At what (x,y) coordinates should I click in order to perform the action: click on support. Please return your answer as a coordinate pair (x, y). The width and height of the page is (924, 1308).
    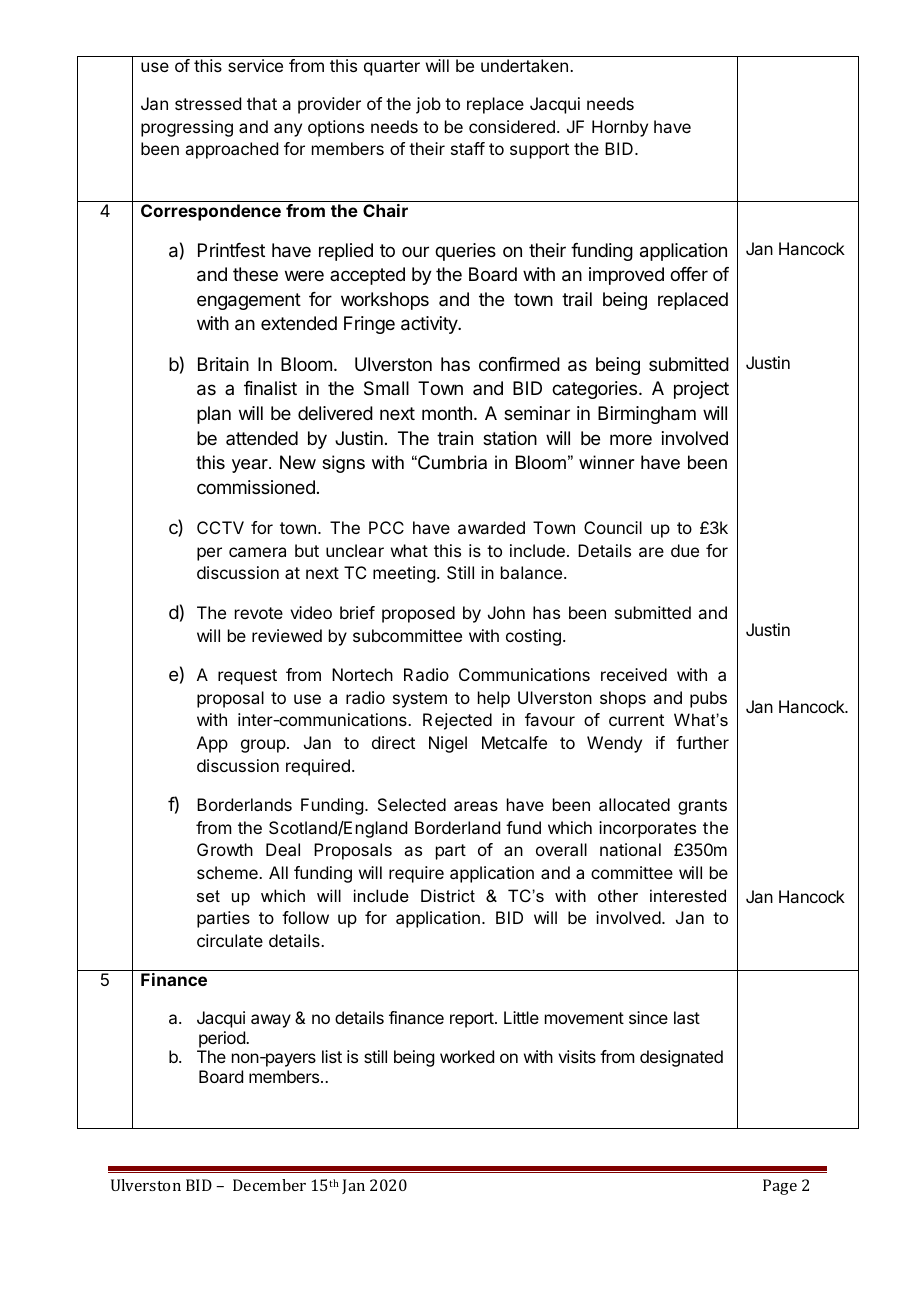
    Looking at the image, I should click on (539, 151).
